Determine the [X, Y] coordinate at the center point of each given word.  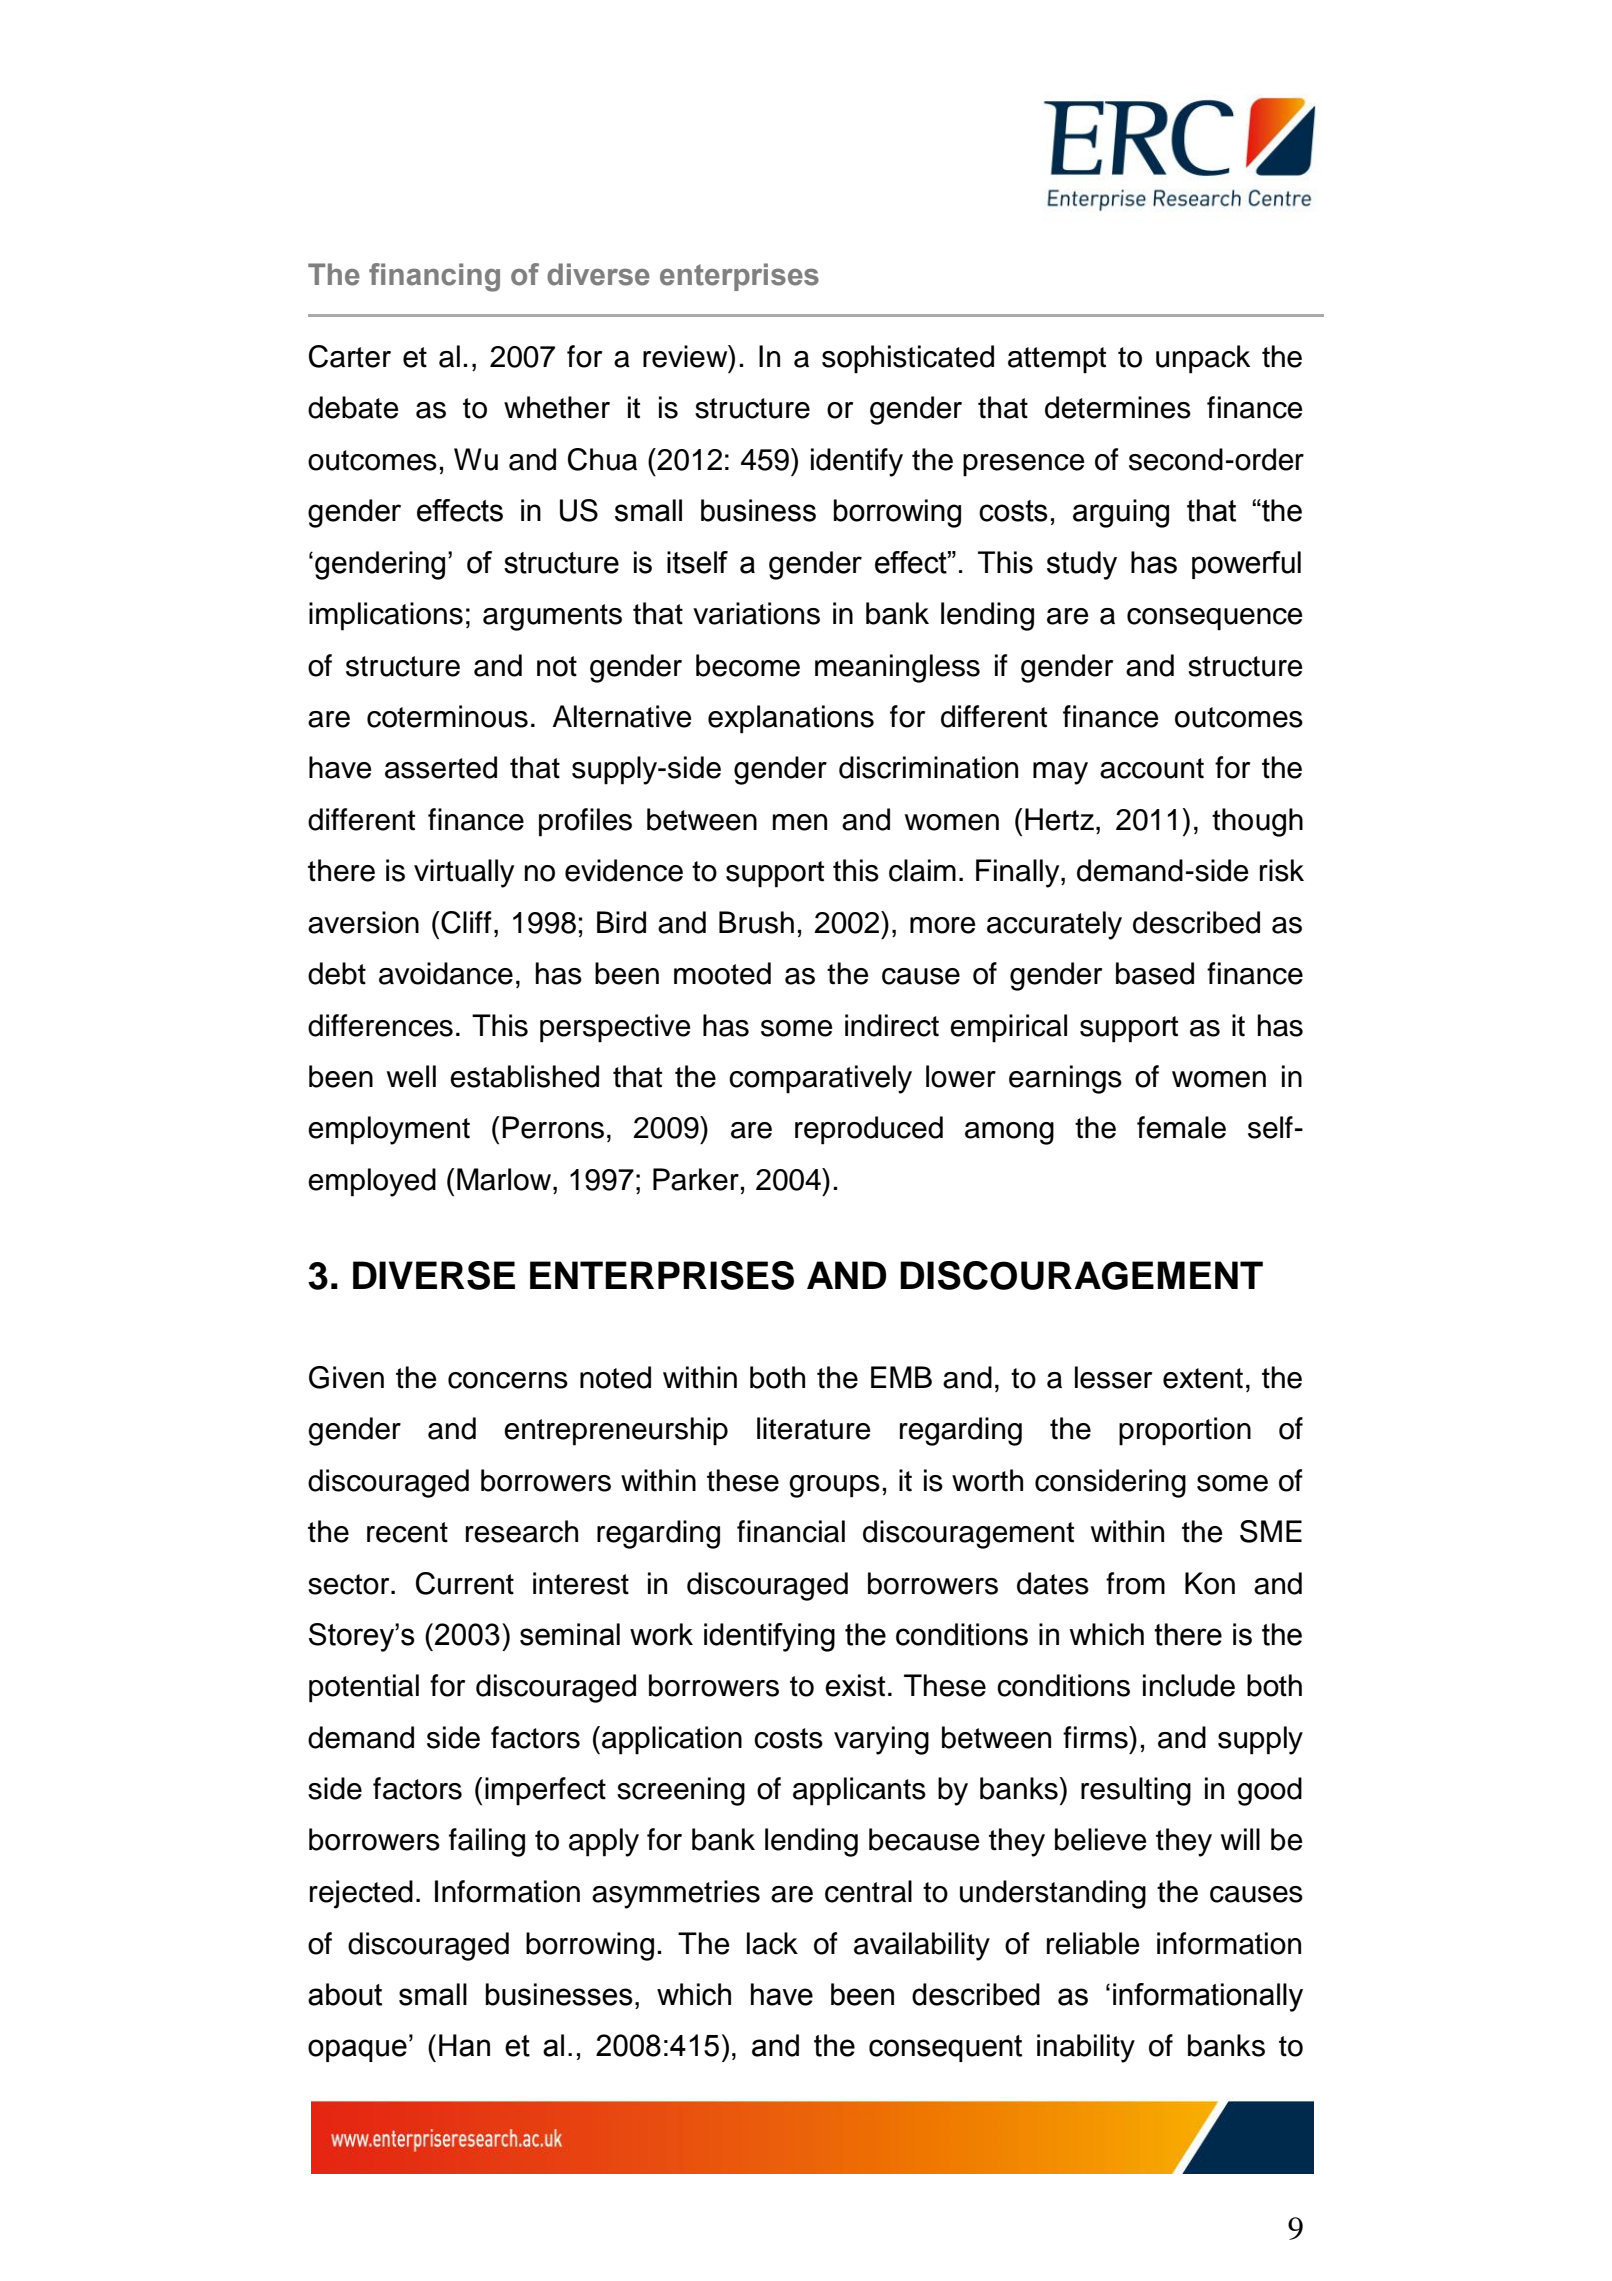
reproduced [869, 1130]
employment [389, 1130]
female [1181, 1127]
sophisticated [908, 359]
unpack [1203, 359]
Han [464, 2045]
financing [434, 277]
